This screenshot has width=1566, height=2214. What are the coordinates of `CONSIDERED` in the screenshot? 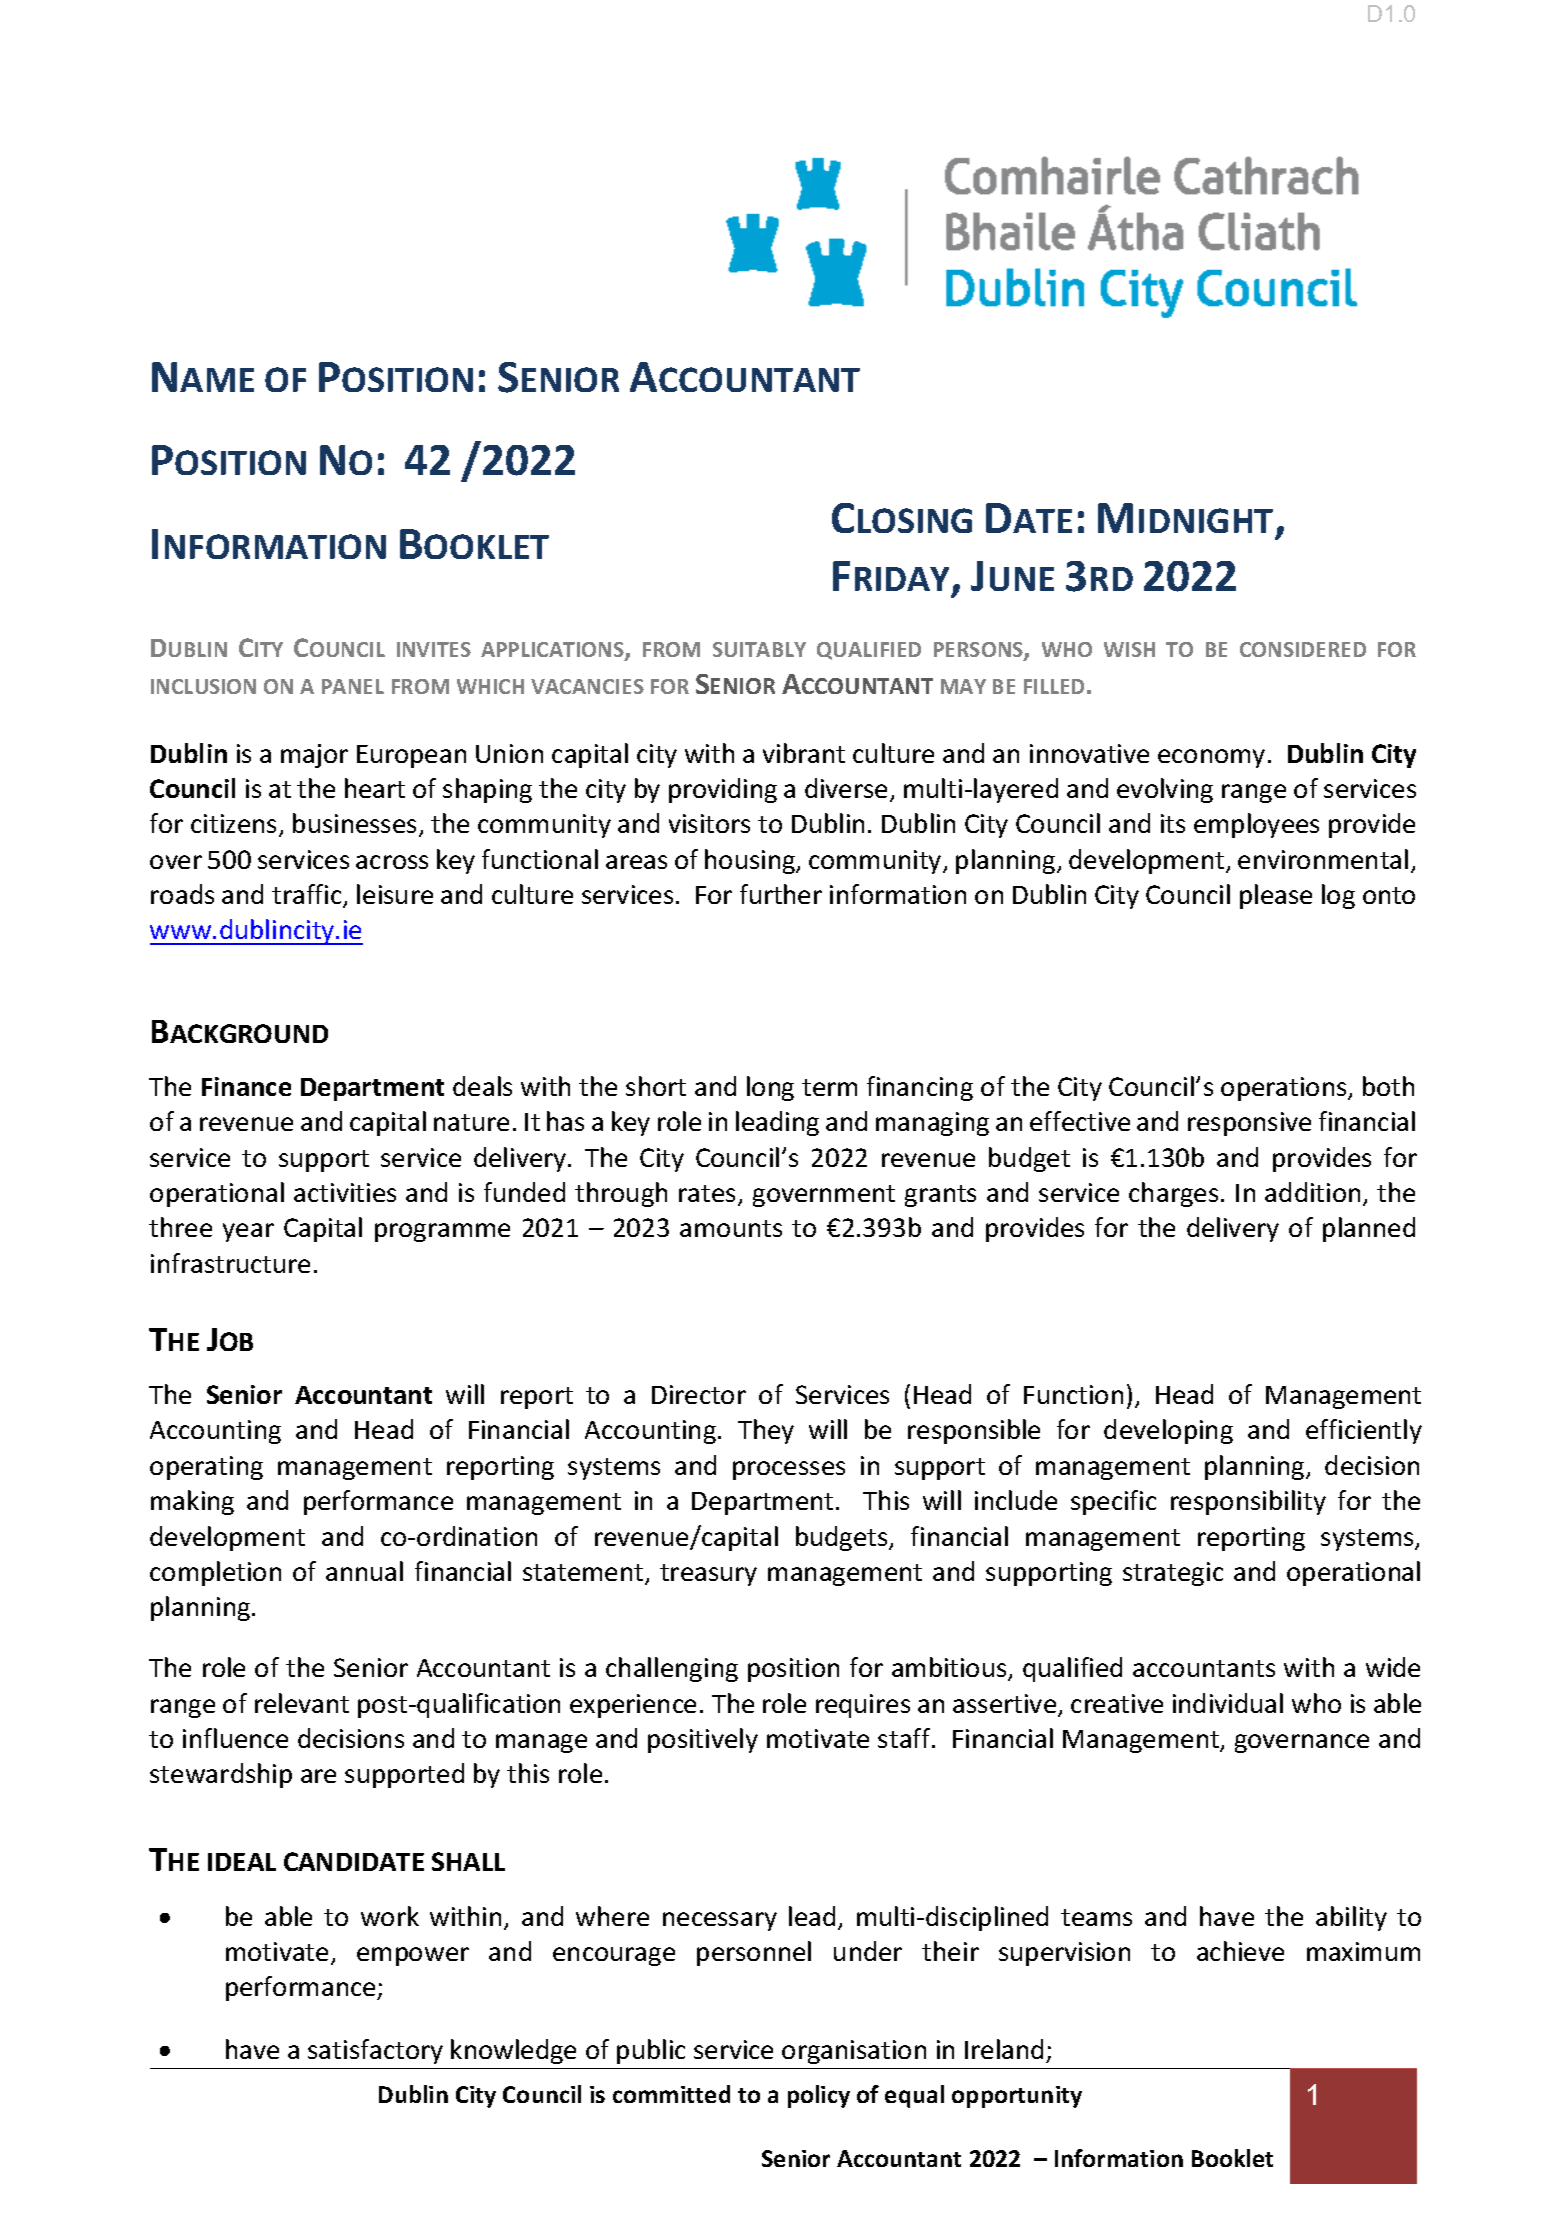 It's located at (1303, 649).
